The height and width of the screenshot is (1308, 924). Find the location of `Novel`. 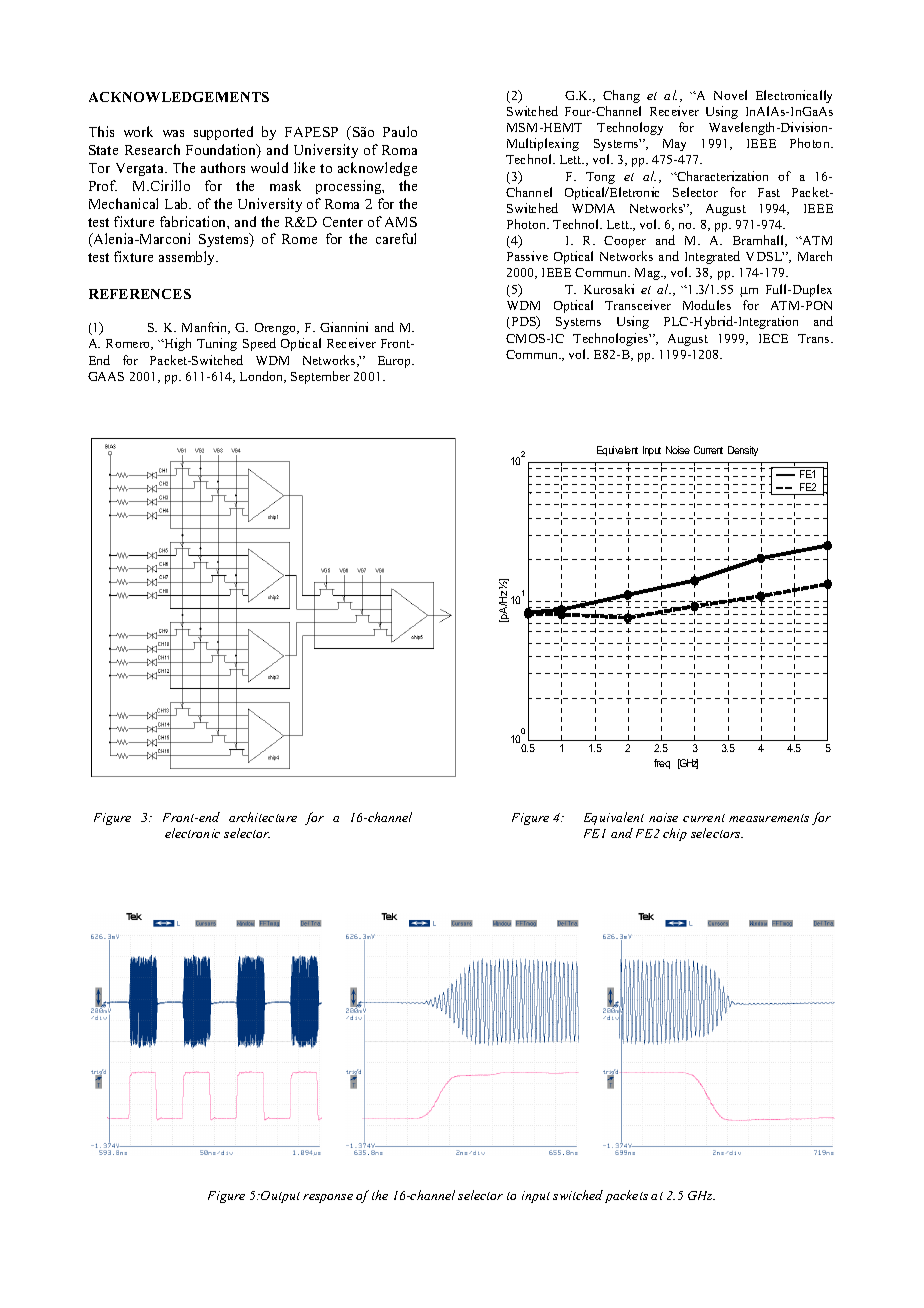

Novel is located at coordinates (730, 95).
